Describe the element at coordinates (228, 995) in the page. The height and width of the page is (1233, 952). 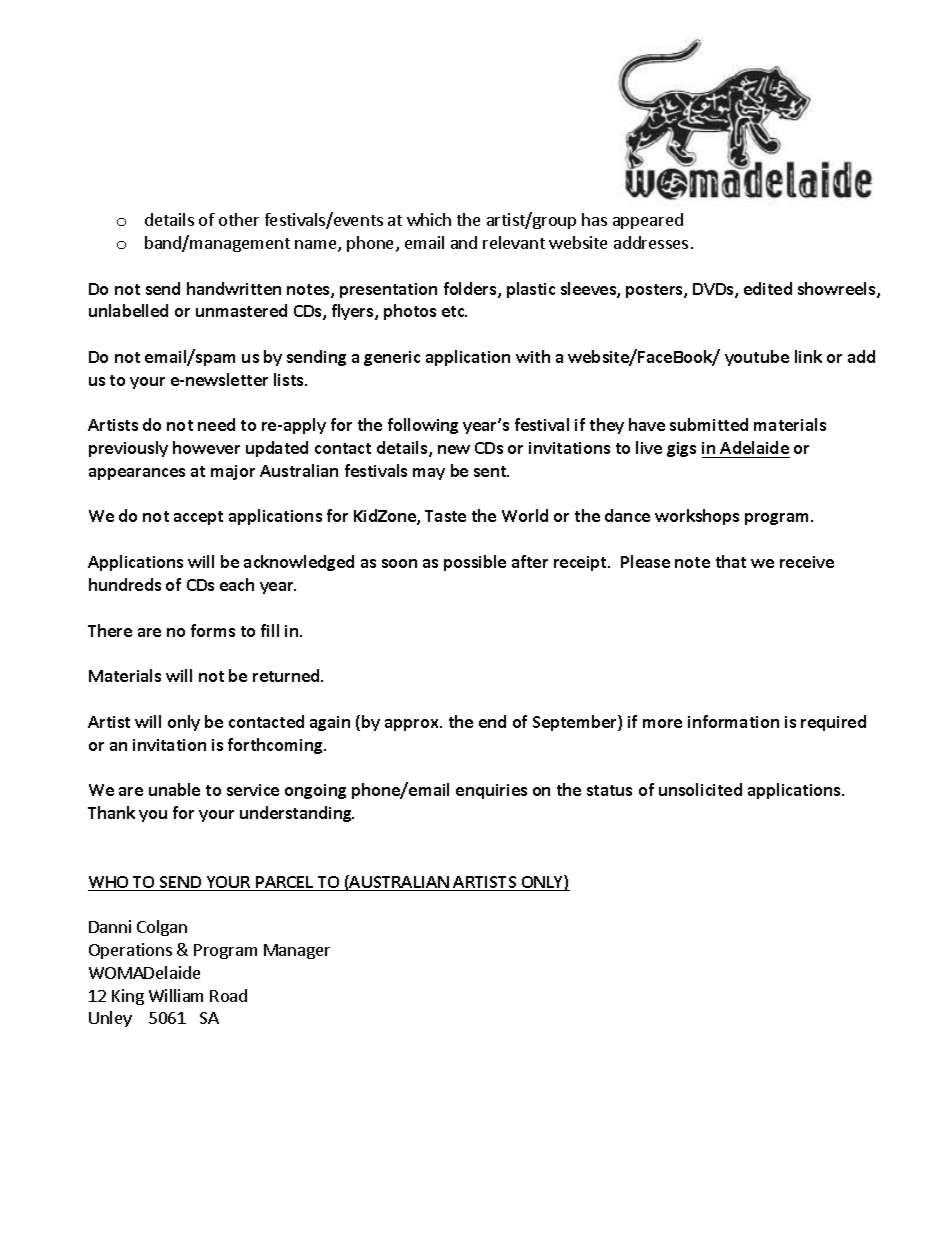
I see `Road` at that location.
